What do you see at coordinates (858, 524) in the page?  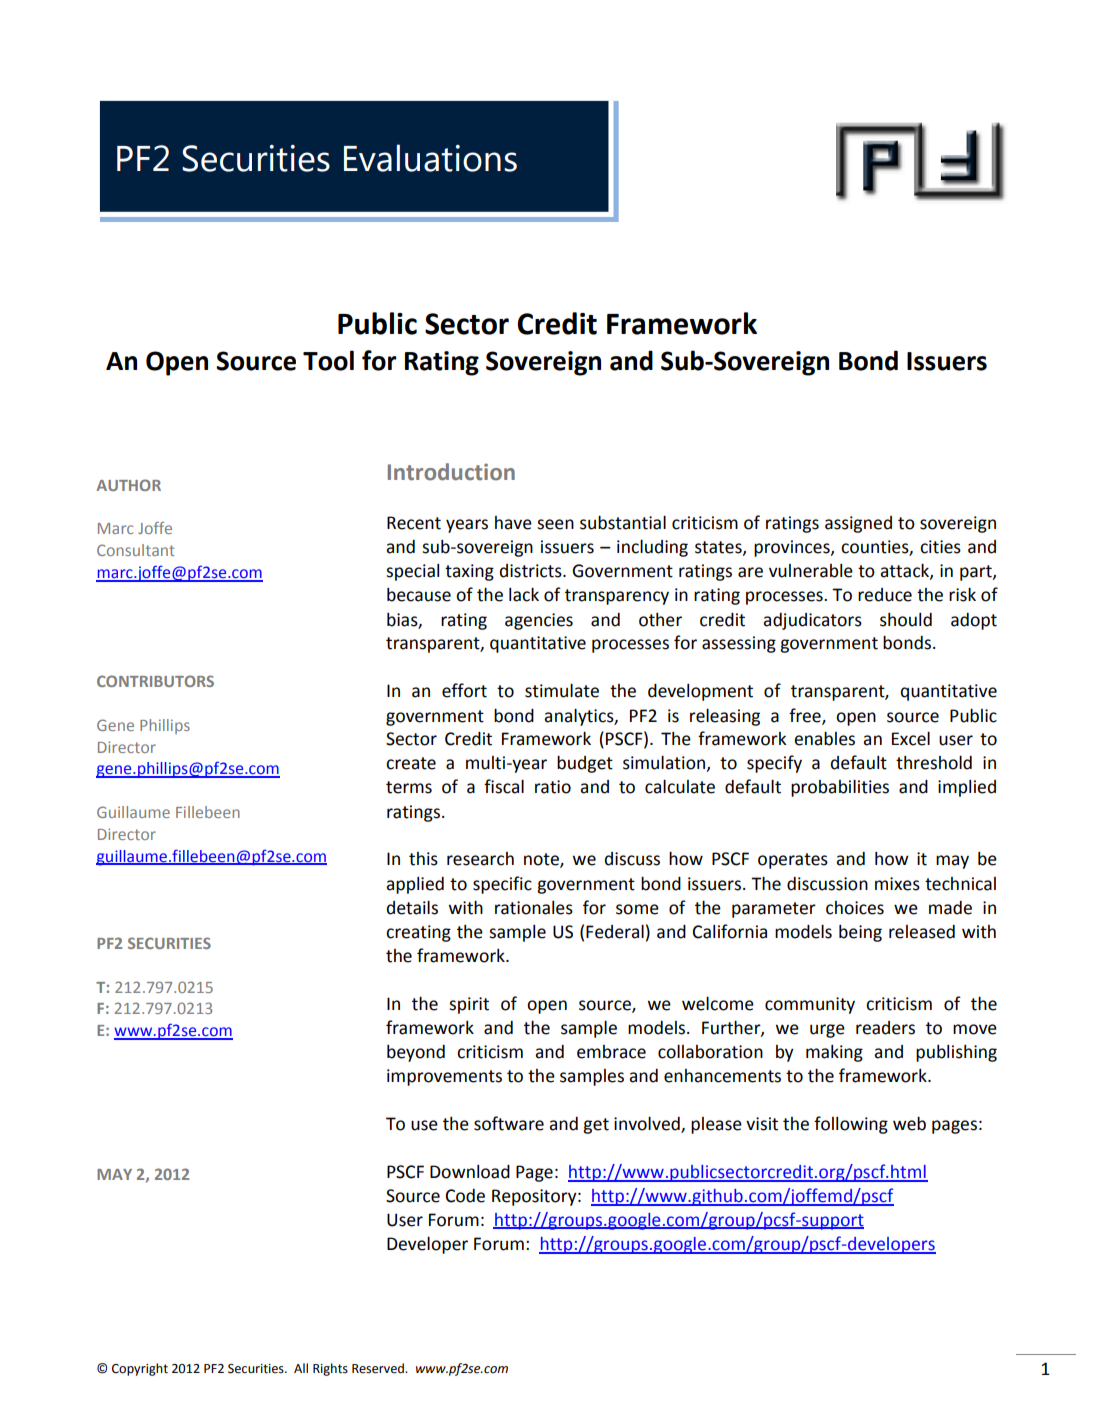 I see `assigned` at bounding box center [858, 524].
